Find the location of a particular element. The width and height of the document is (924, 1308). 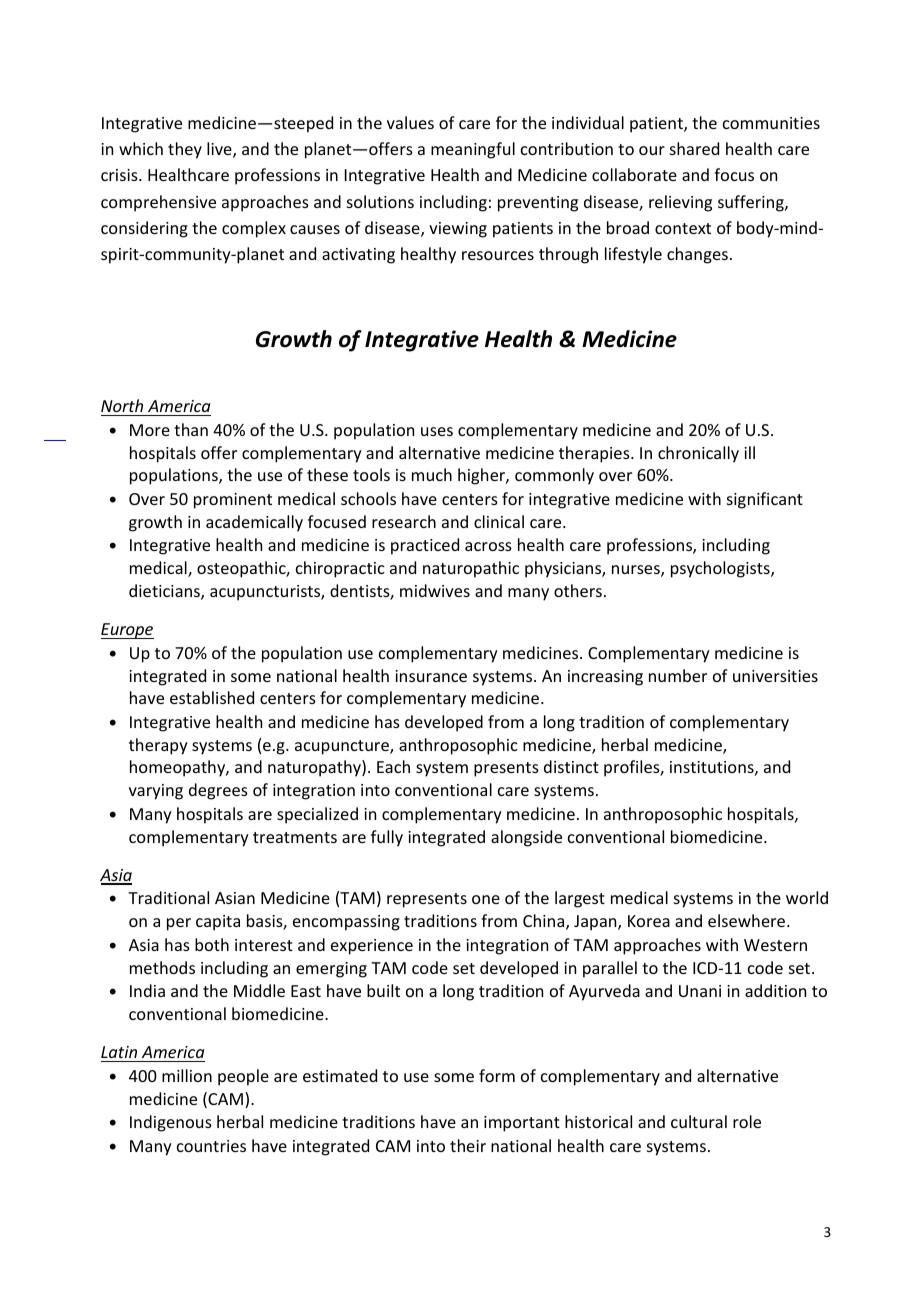

insurance is located at coordinates (431, 676).
